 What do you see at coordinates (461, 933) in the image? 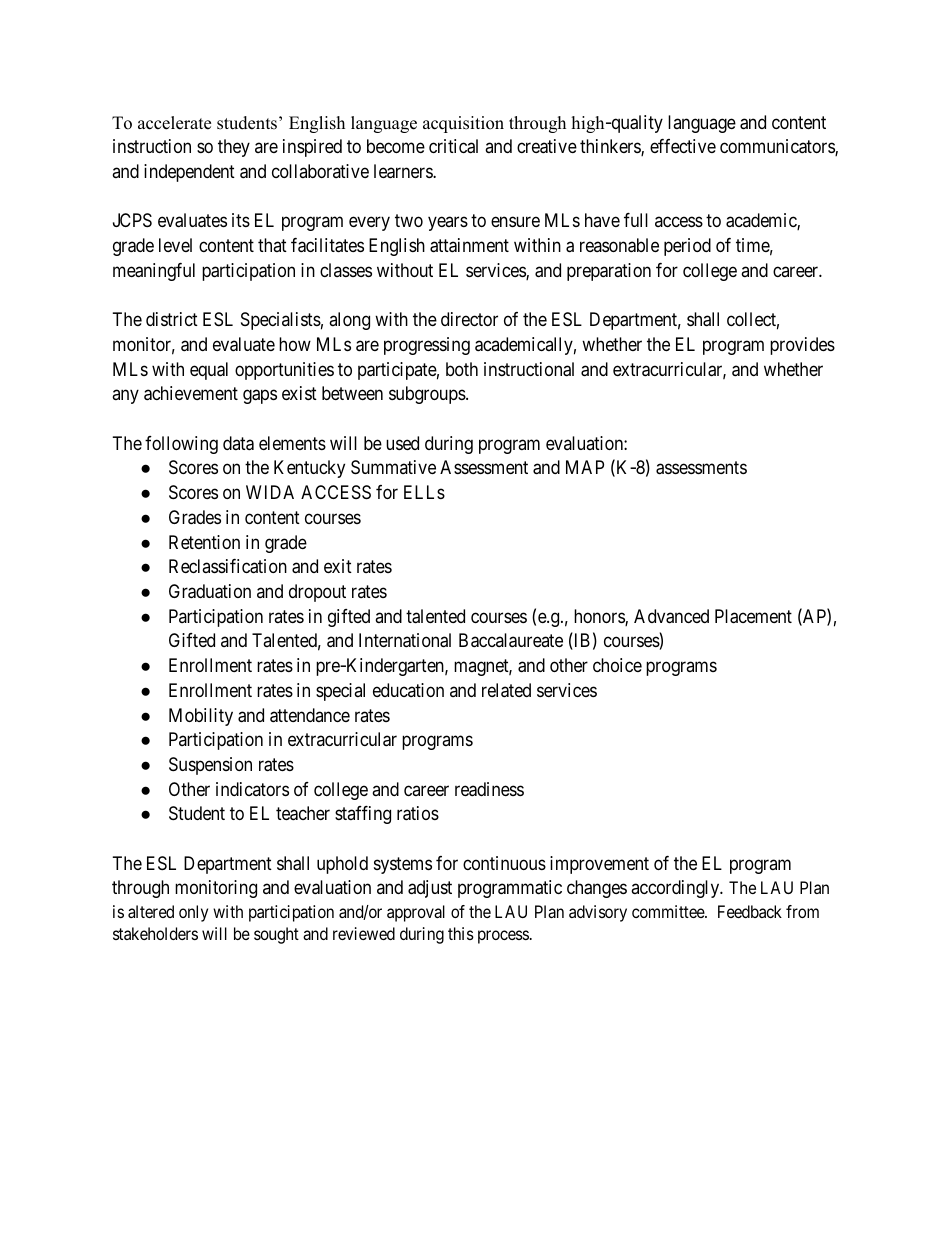
I see `this` at bounding box center [461, 933].
